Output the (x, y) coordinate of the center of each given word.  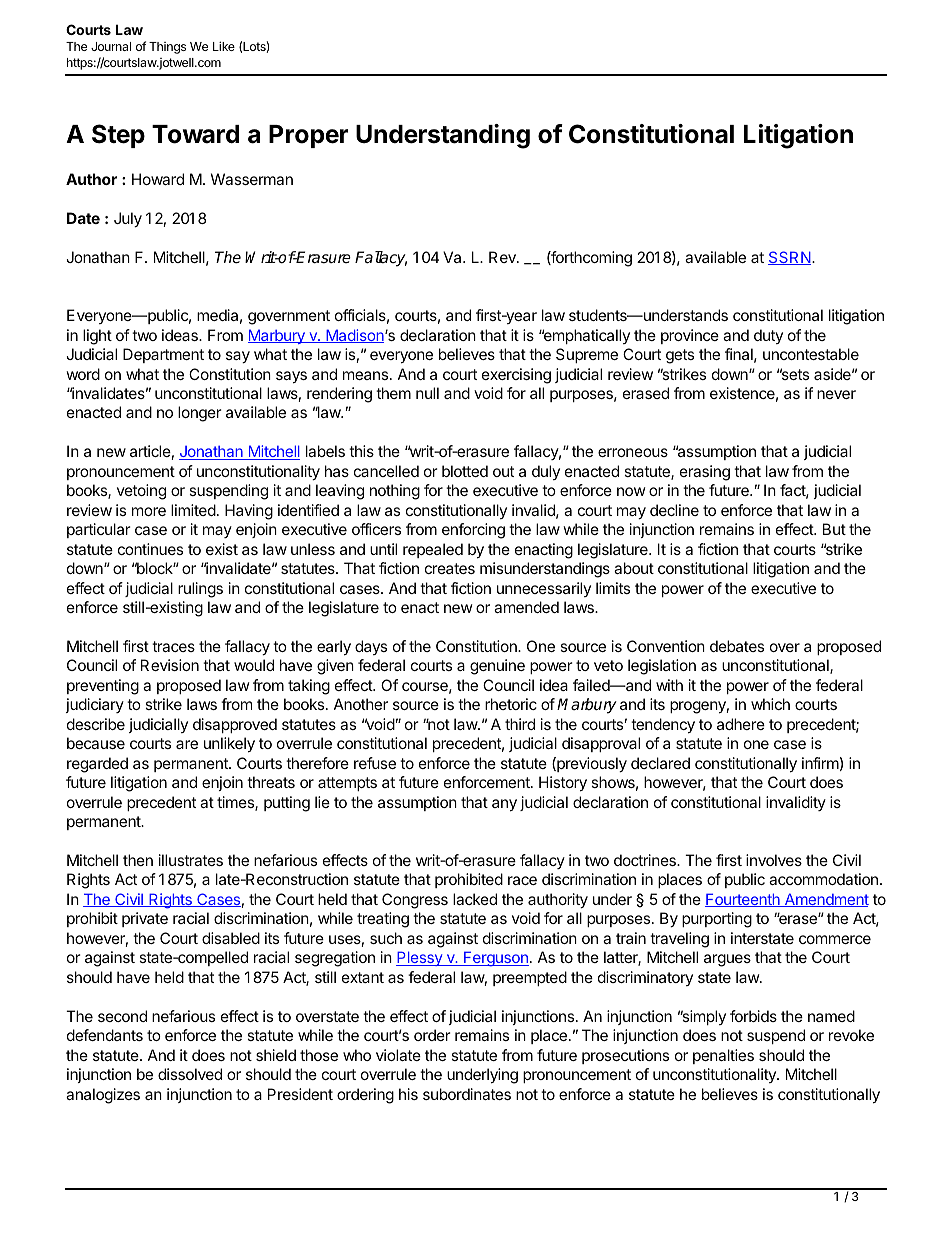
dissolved (190, 1074)
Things (167, 48)
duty (768, 336)
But (834, 529)
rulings (200, 590)
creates (450, 568)
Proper (308, 136)
